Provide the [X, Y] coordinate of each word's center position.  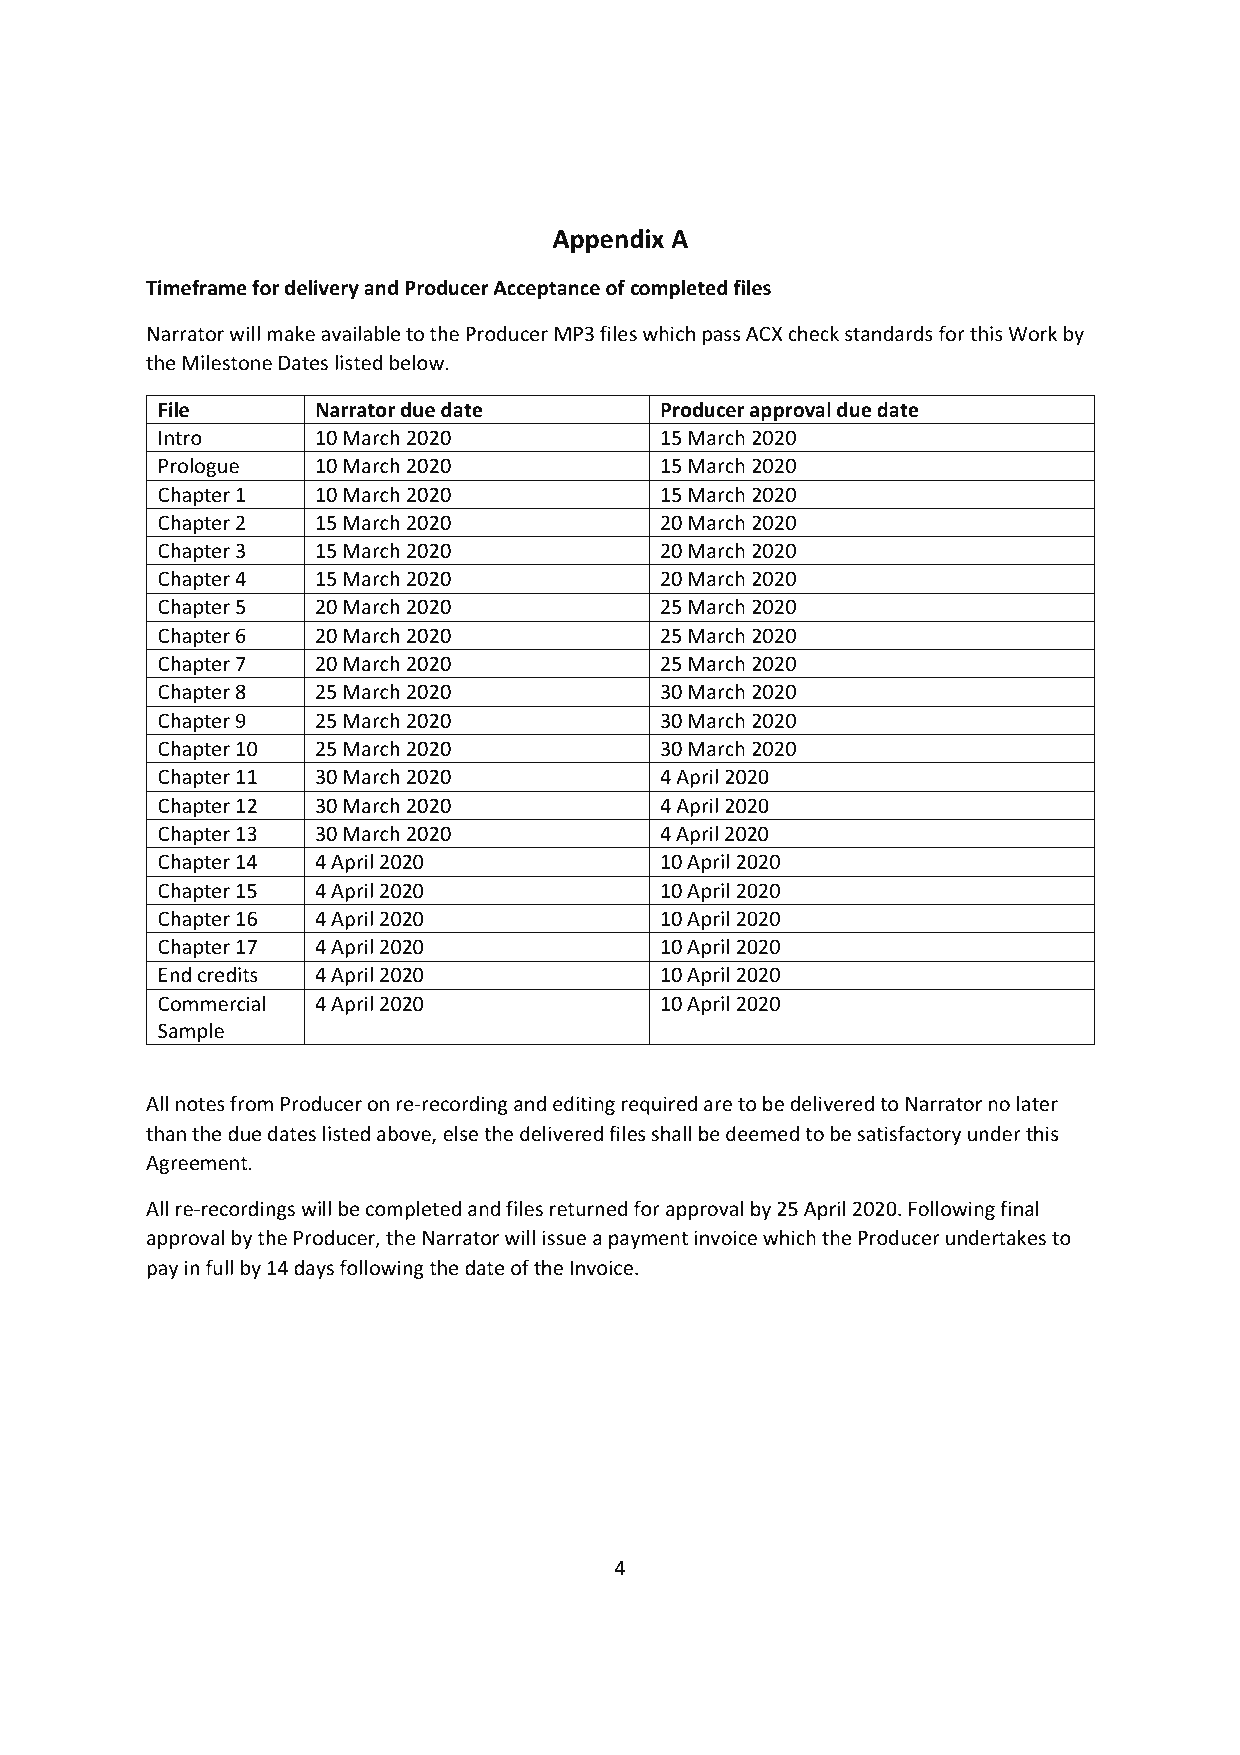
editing [584, 1105]
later [1037, 1103]
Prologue [199, 467]
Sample [191, 1034]
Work [1032, 333]
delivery [322, 289]
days [314, 1269]
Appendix [608, 241]
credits [228, 974]
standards [889, 333]
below [418, 362]
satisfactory [909, 1135]
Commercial [211, 1003]
